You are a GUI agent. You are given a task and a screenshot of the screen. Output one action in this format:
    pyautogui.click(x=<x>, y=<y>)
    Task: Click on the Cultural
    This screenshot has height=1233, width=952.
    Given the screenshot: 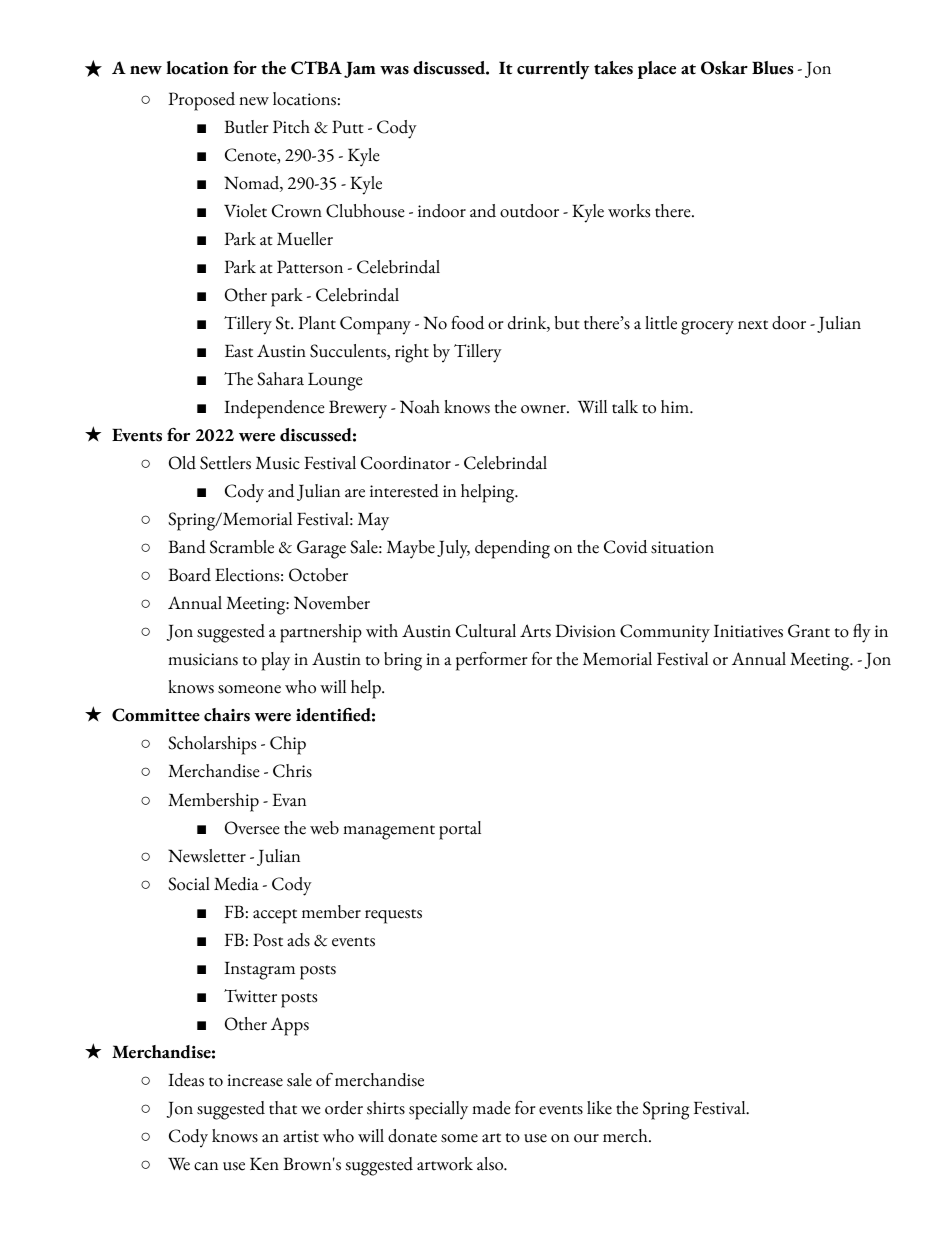 What is the action you would take?
    pyautogui.click(x=486, y=631)
